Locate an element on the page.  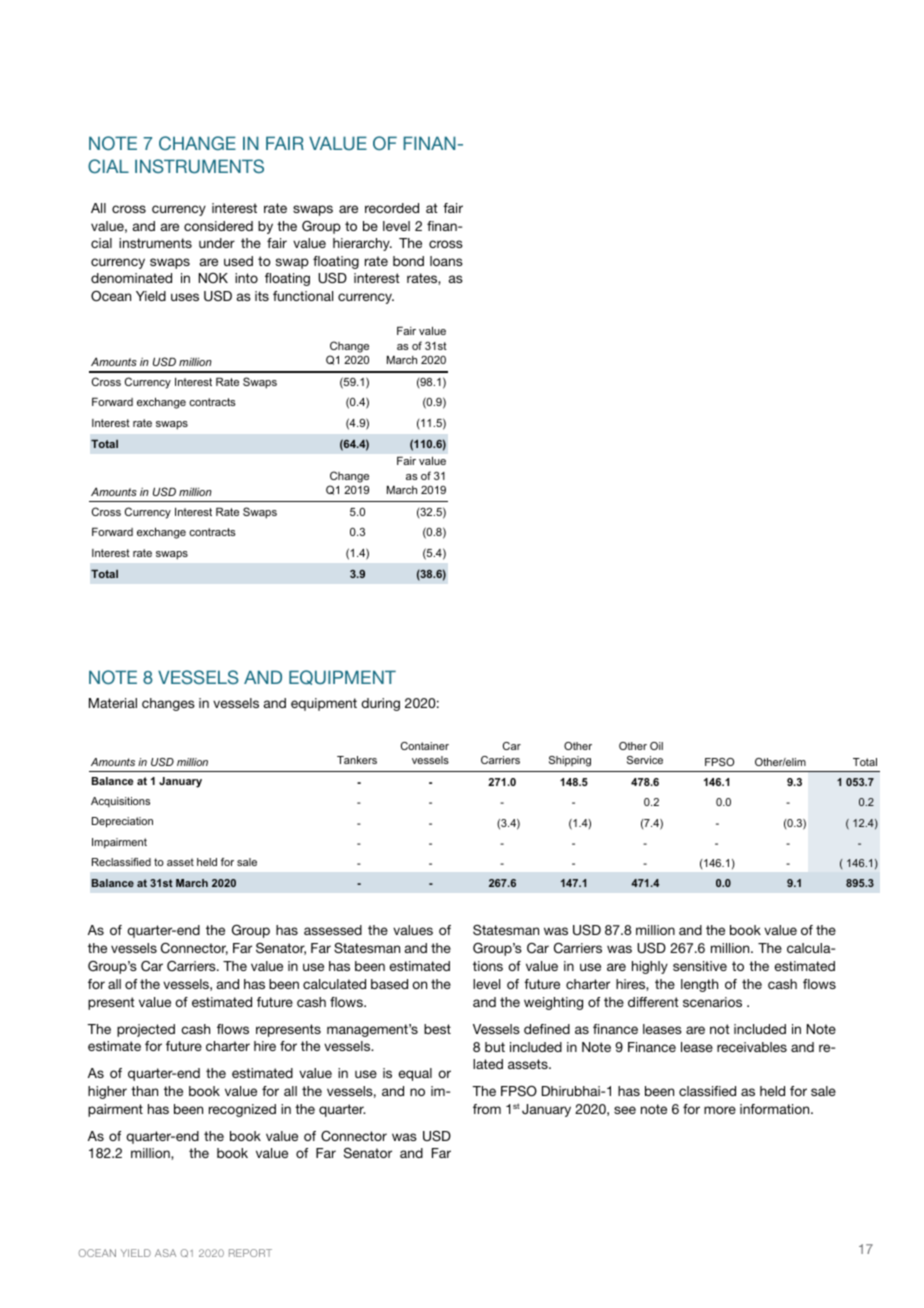
ASA is located at coordinates (165, 1253).
